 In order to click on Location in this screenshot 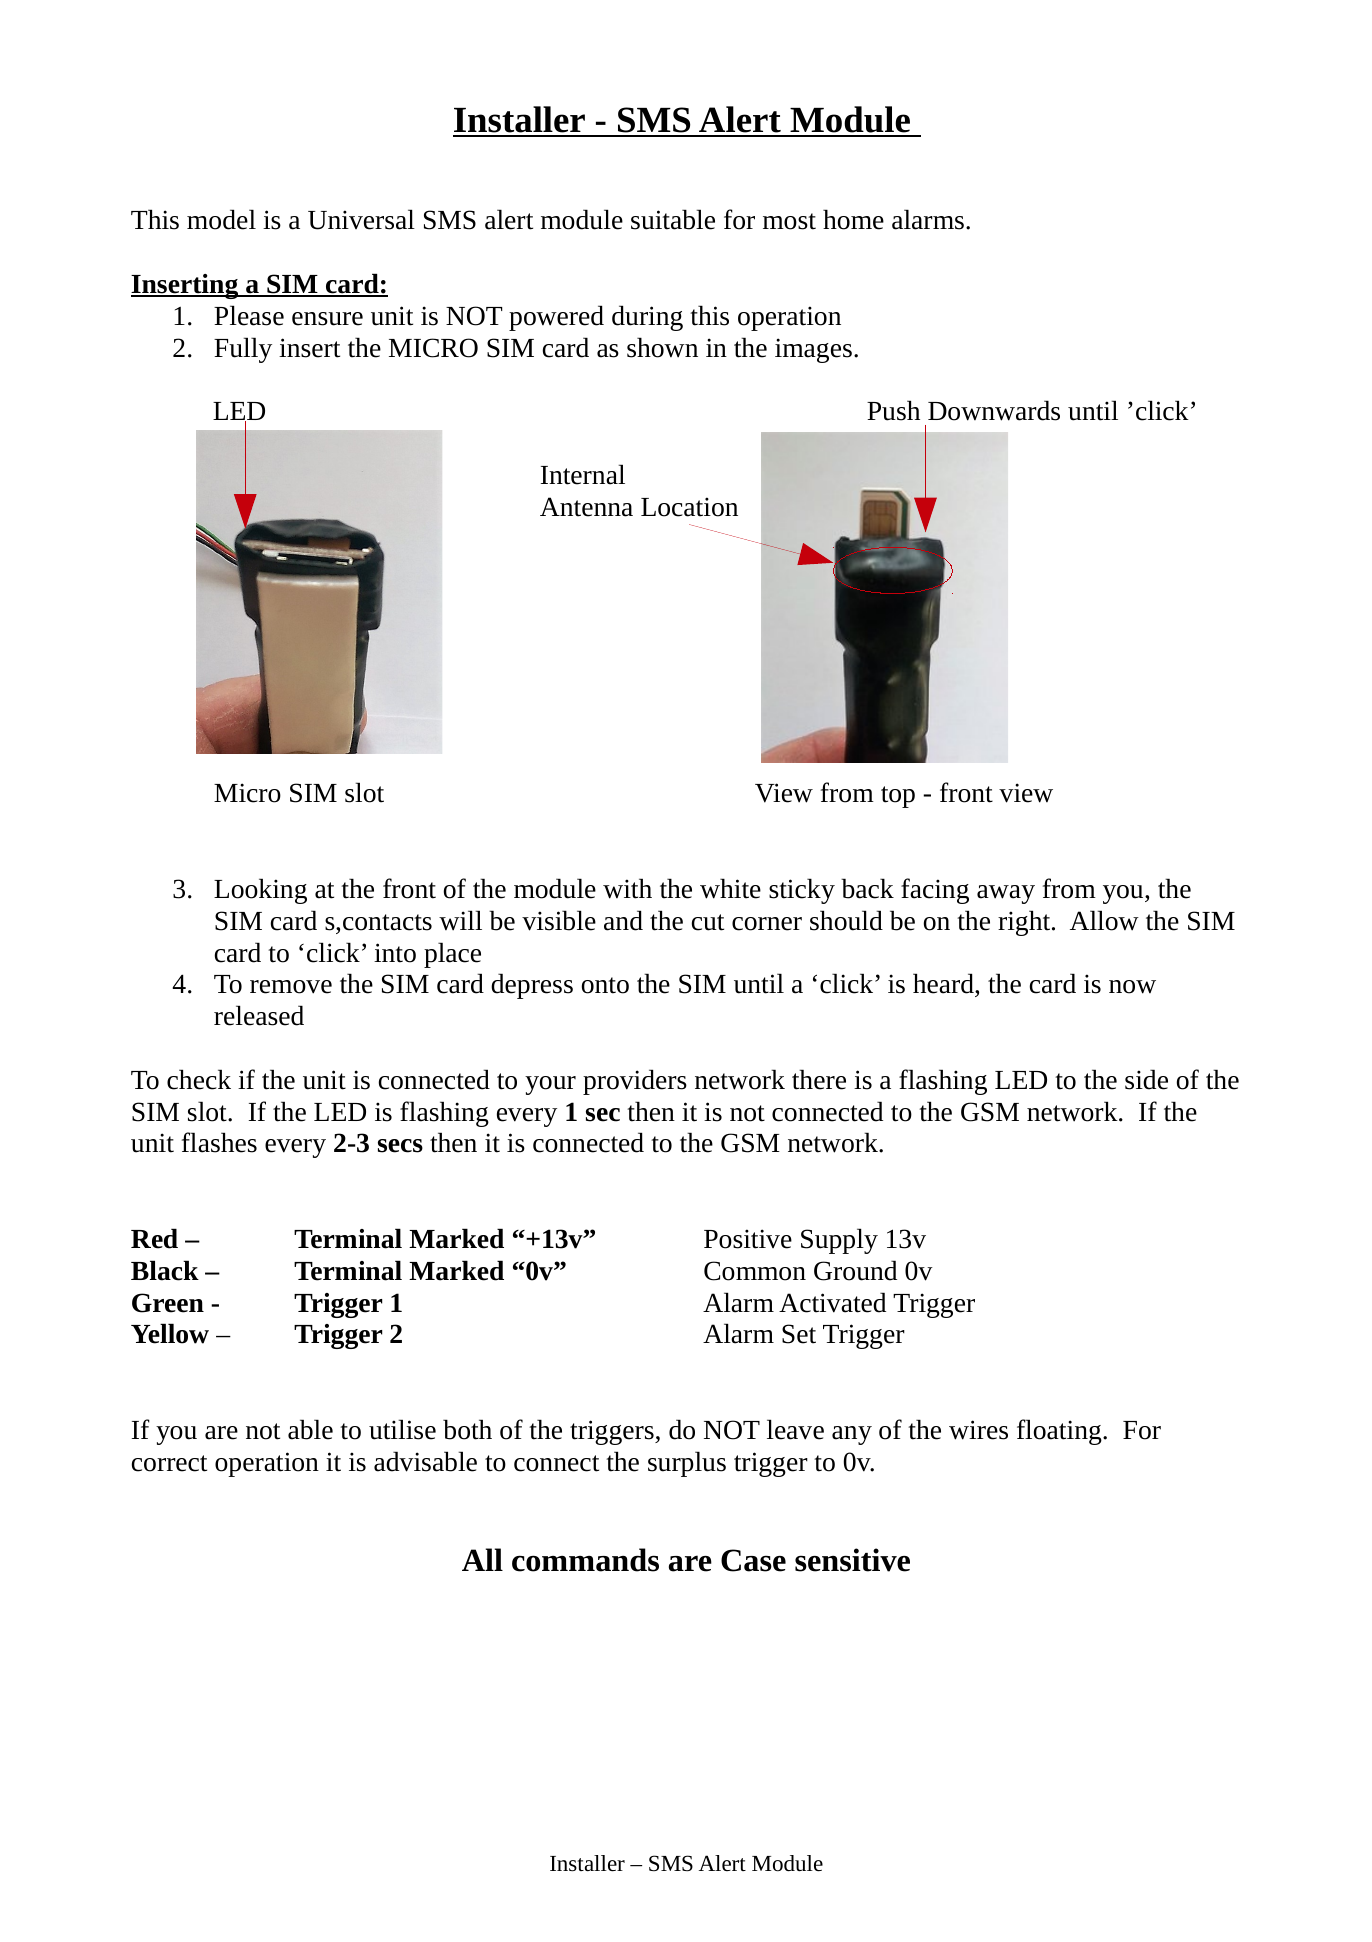, I will do `click(689, 507)`.
